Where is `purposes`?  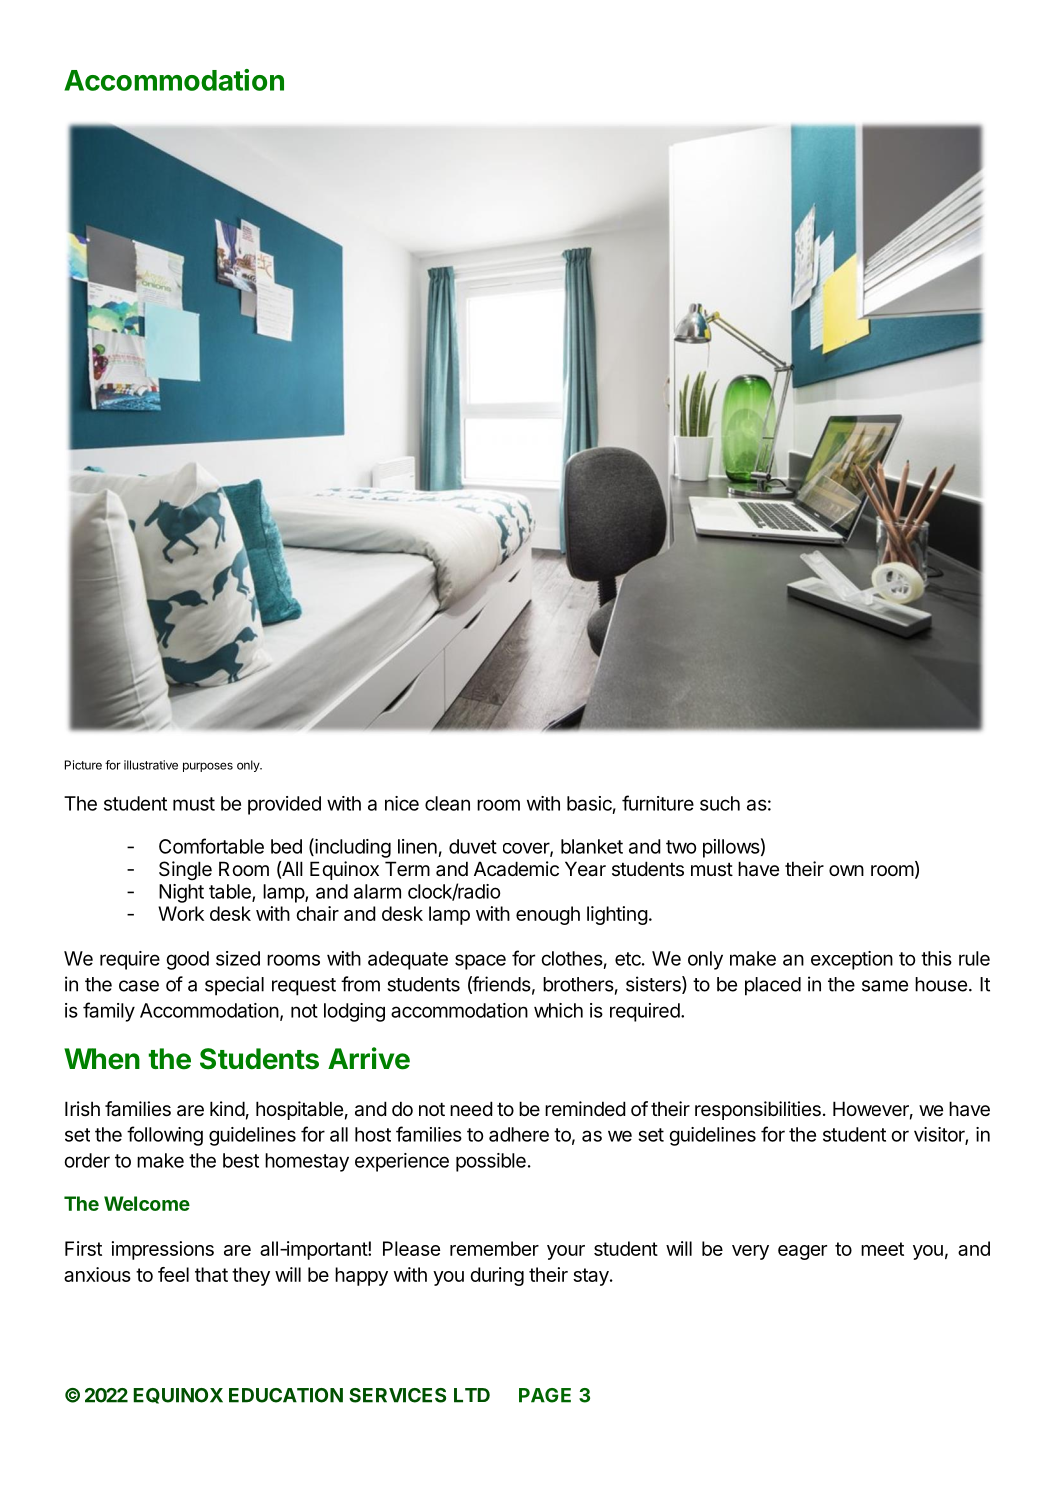 purposes is located at coordinates (208, 767).
